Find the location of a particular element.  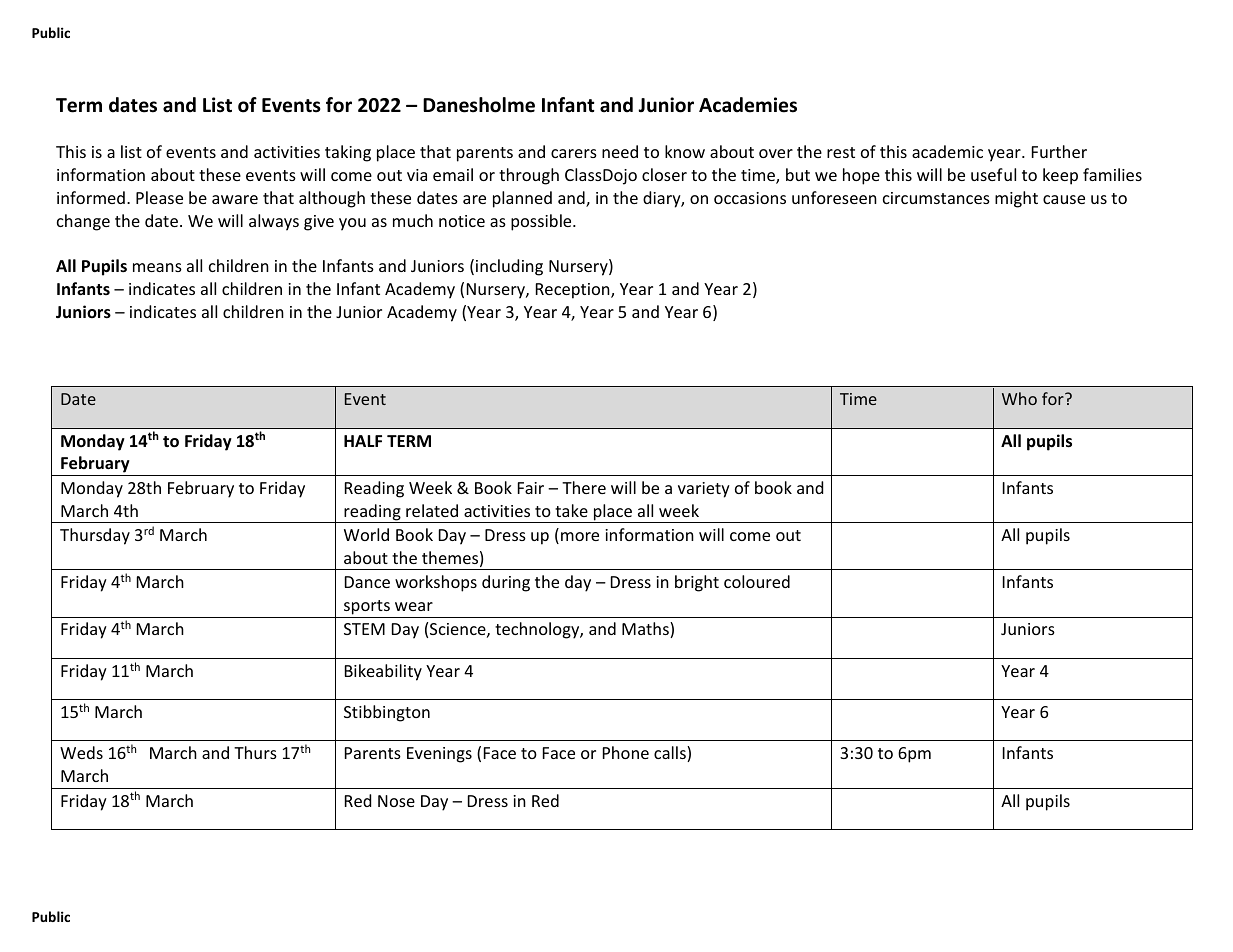

academic is located at coordinates (947, 151).
